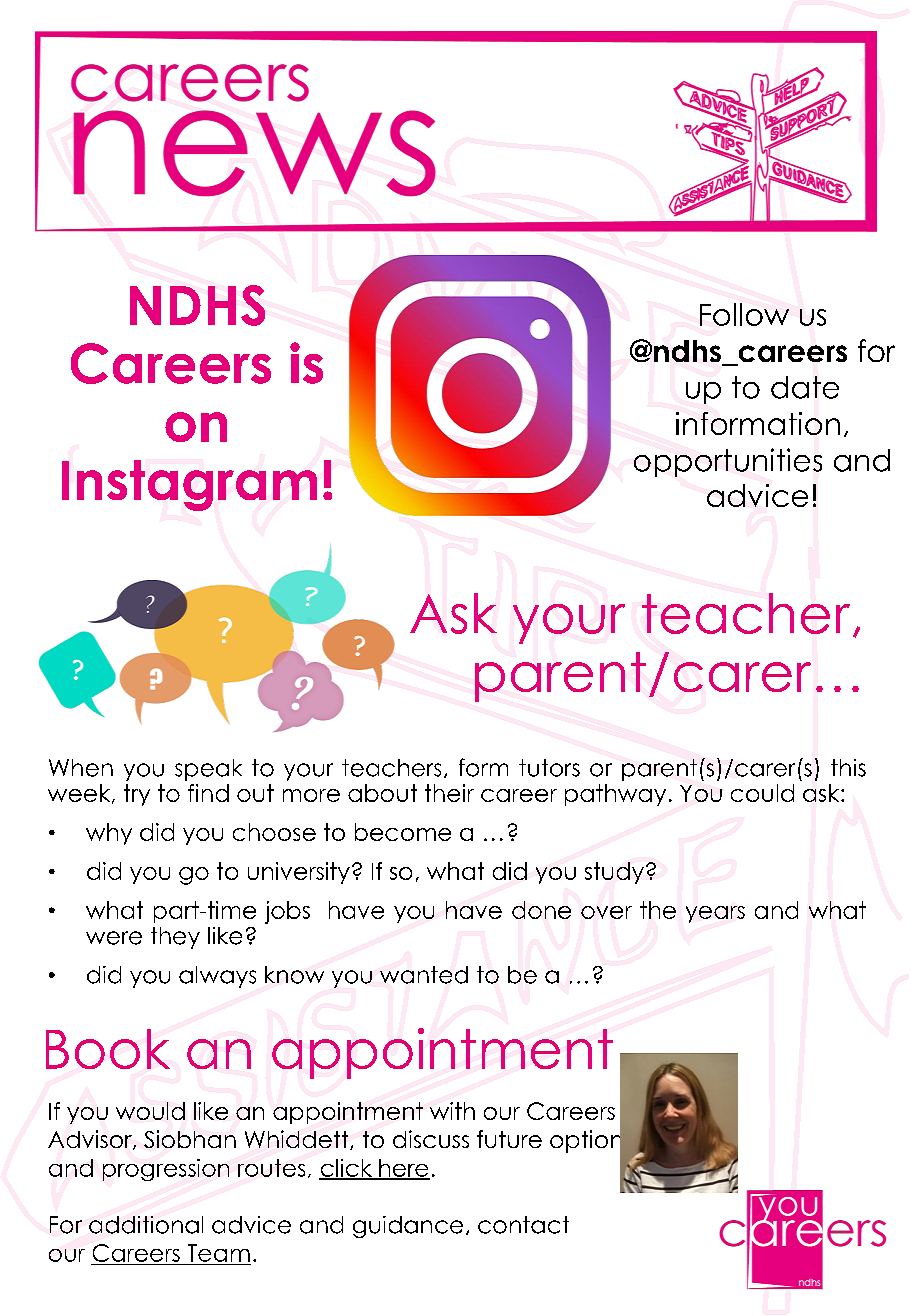 This document has width=911, height=1316. I want to click on additional, so click(146, 1225).
